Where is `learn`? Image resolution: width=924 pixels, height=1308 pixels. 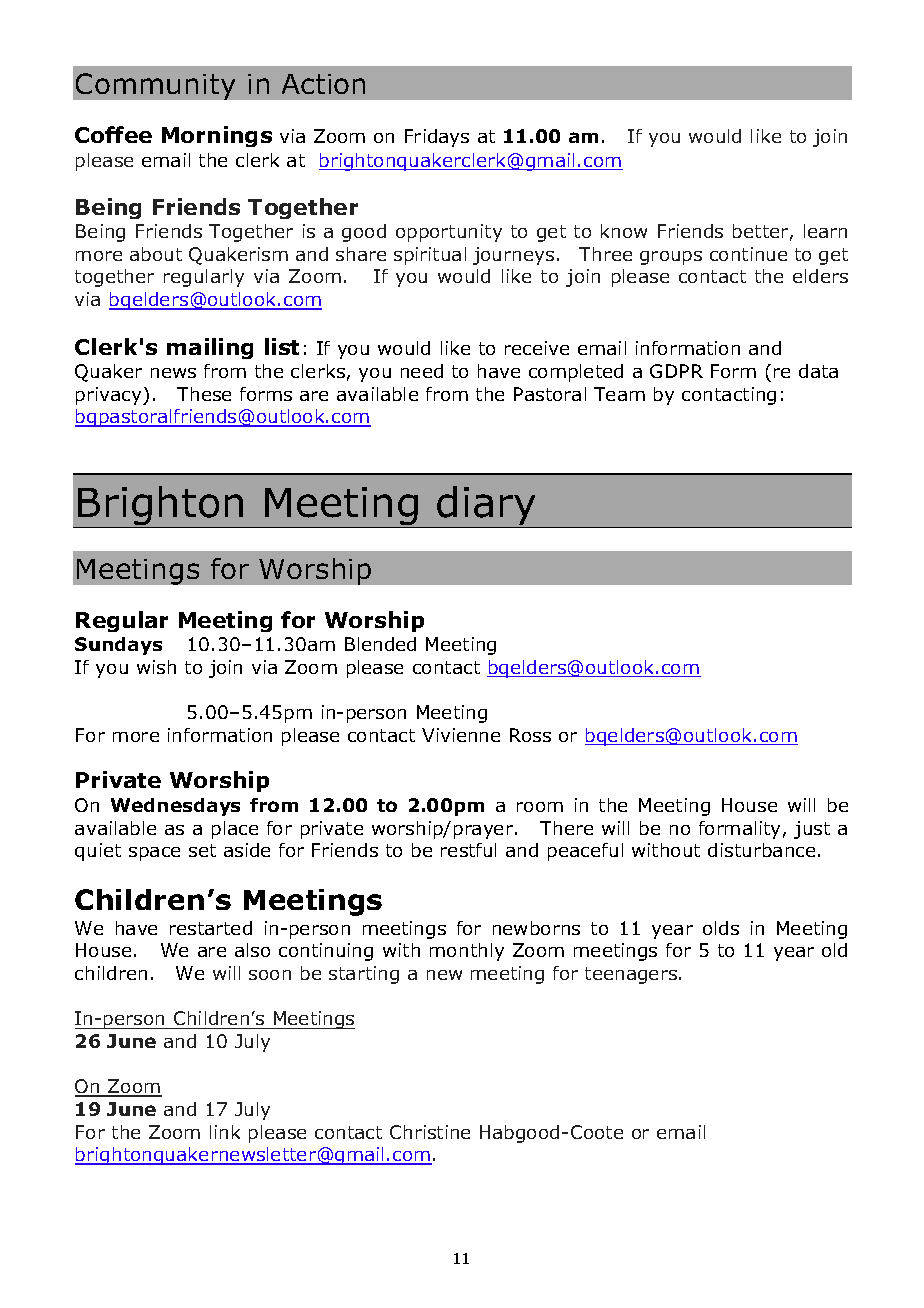
learn is located at coordinates (825, 231).
